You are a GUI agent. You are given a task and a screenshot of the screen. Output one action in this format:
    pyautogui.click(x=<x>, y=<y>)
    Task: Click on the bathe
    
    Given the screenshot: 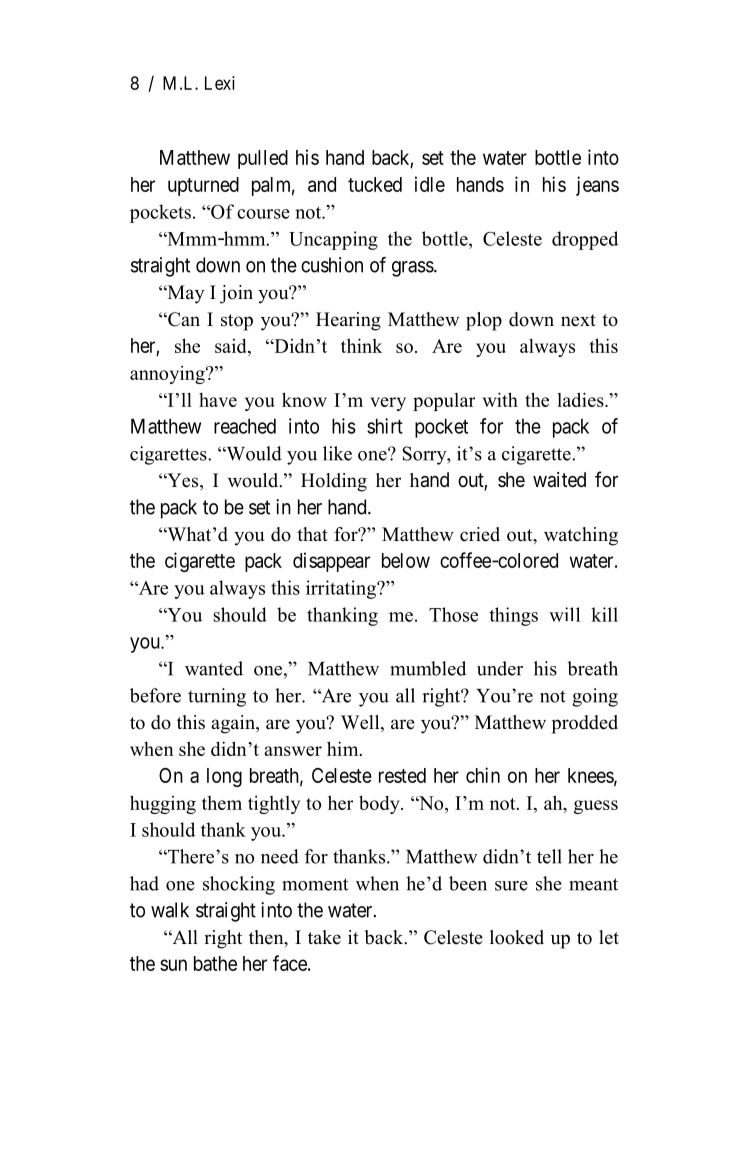 What is the action you would take?
    pyautogui.click(x=215, y=963)
